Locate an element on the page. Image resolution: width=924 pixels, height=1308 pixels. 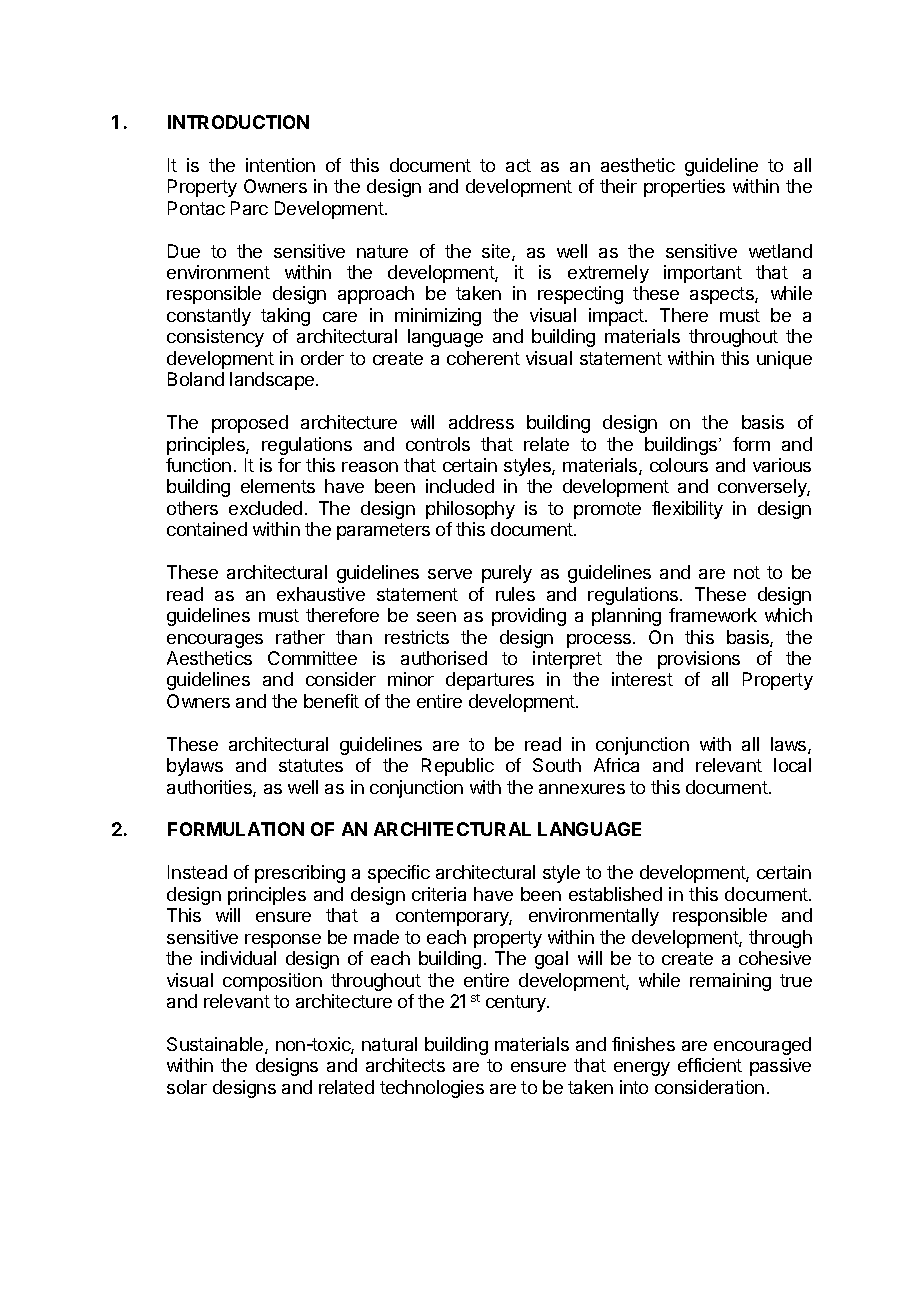
address is located at coordinates (481, 422).
